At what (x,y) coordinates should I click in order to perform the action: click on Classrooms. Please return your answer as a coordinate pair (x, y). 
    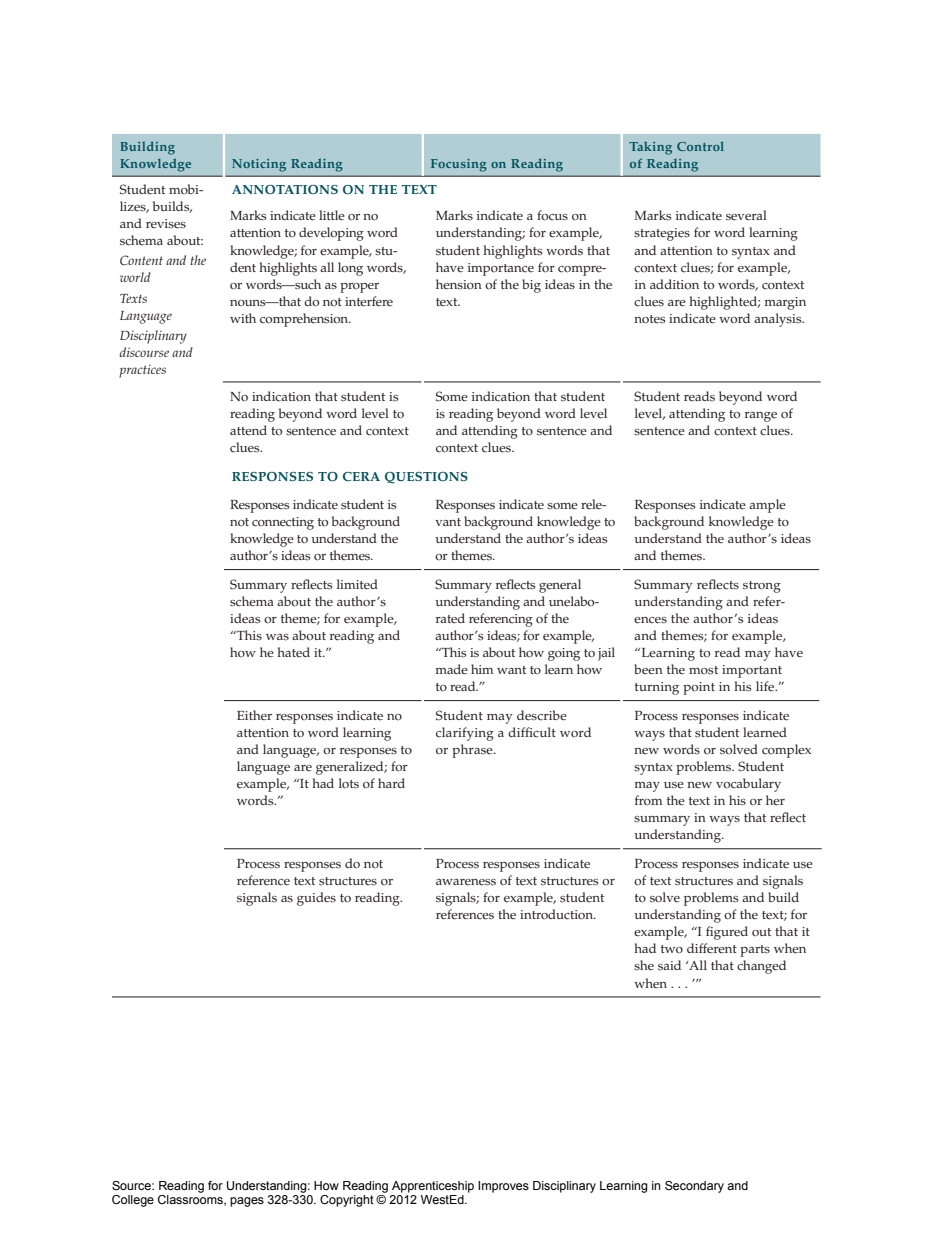
    Looking at the image, I should click on (191, 1200).
